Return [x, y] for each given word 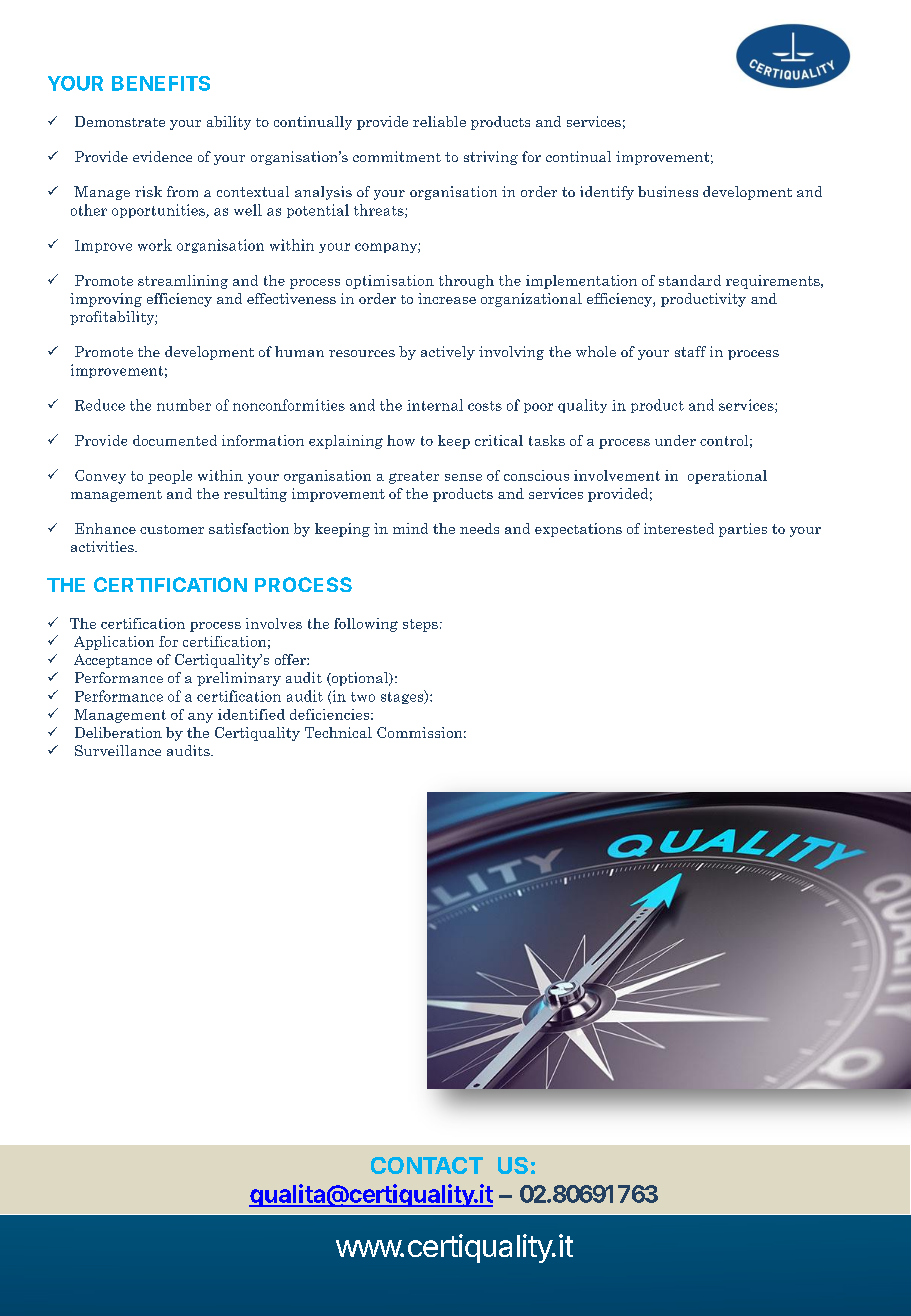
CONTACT [427, 1165]
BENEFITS [161, 83]
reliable [439, 121]
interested [679, 528]
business [668, 191]
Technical [338, 732]
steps [420, 625]
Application [114, 643]
